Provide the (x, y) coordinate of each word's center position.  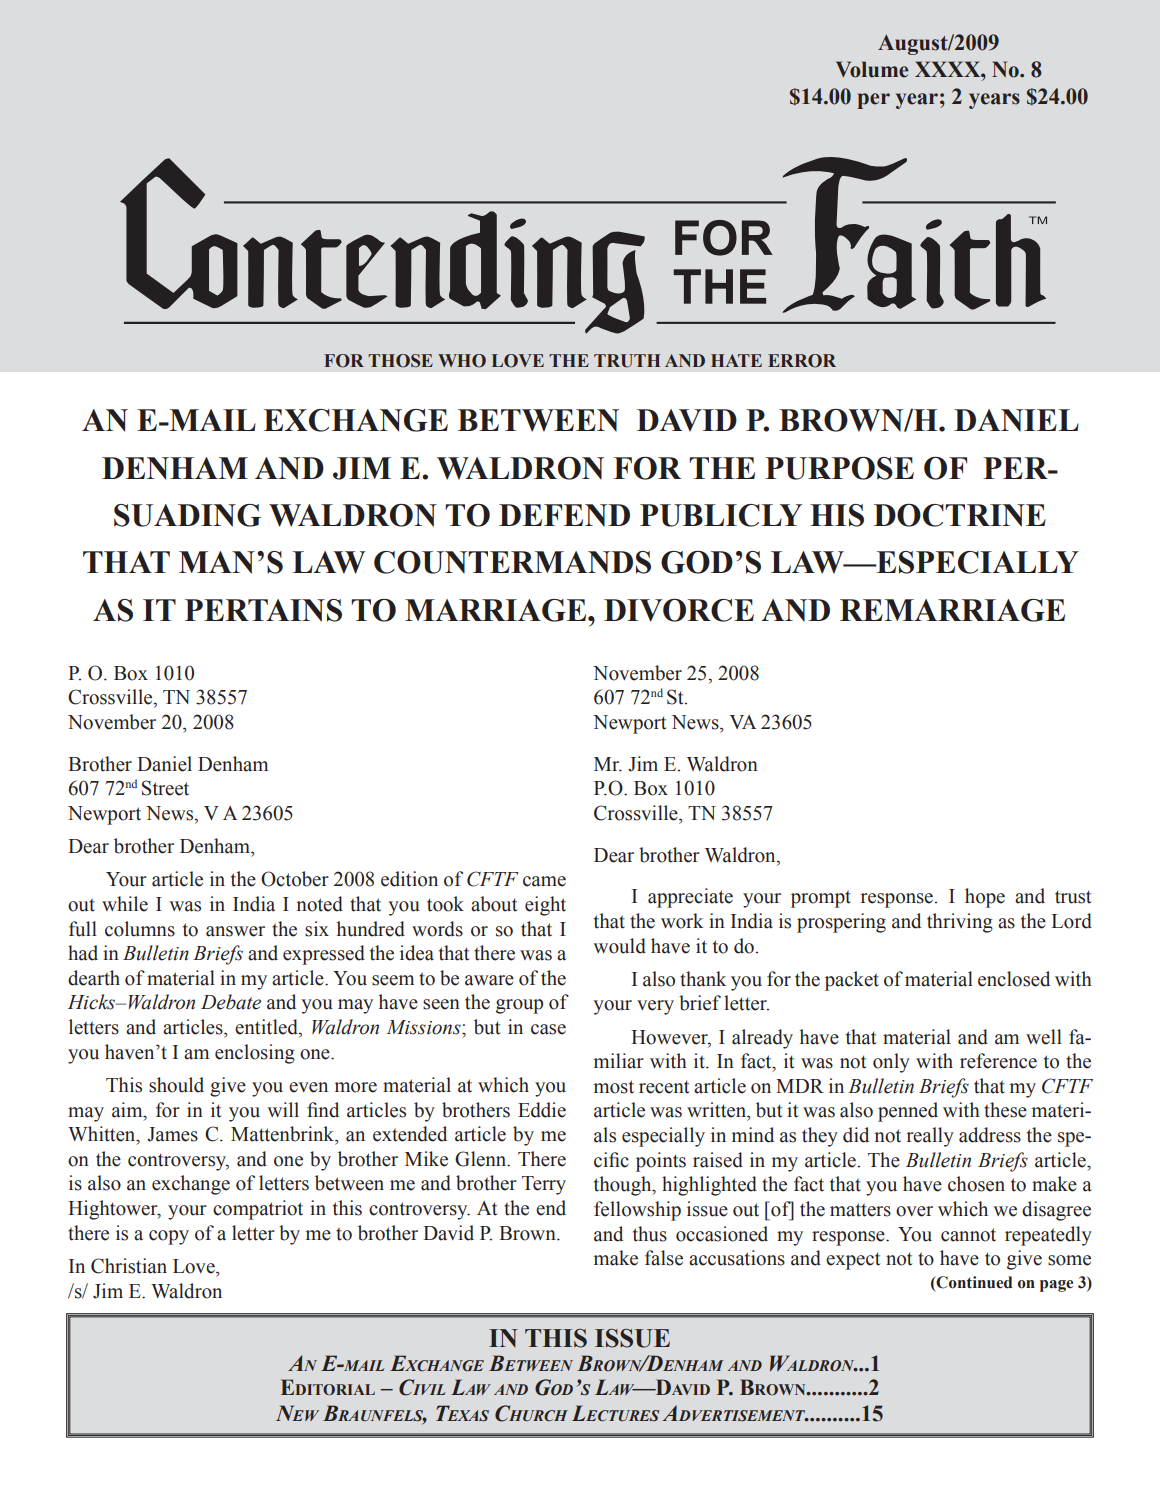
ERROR (802, 361)
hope (985, 898)
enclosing (255, 1054)
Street (165, 788)
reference (998, 1061)
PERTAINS (263, 610)
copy (169, 1237)
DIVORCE (679, 610)
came (544, 881)
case (548, 1029)
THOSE (400, 361)
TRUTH (627, 361)
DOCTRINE (960, 515)
